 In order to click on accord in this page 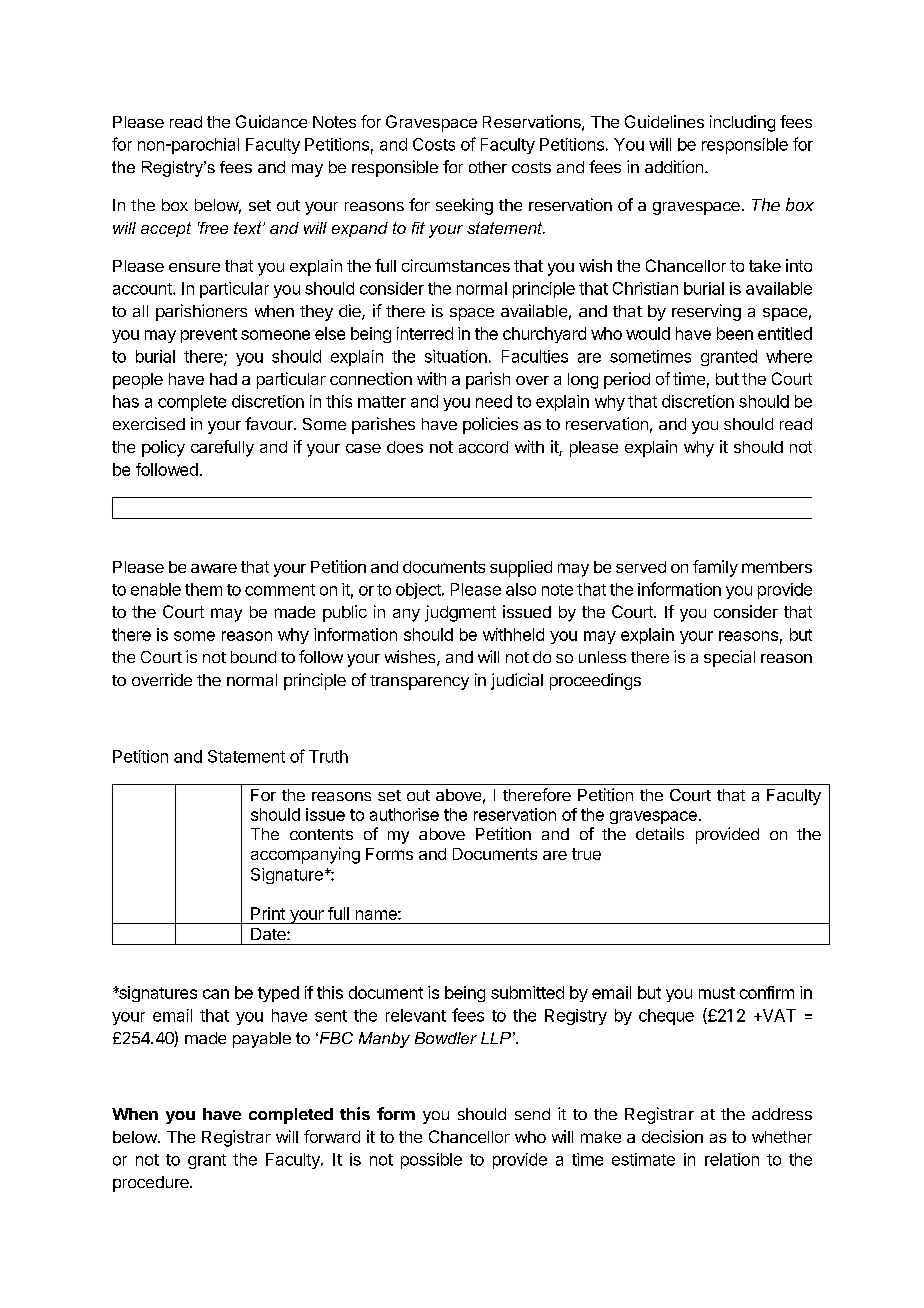, I will do `click(483, 447)`.
